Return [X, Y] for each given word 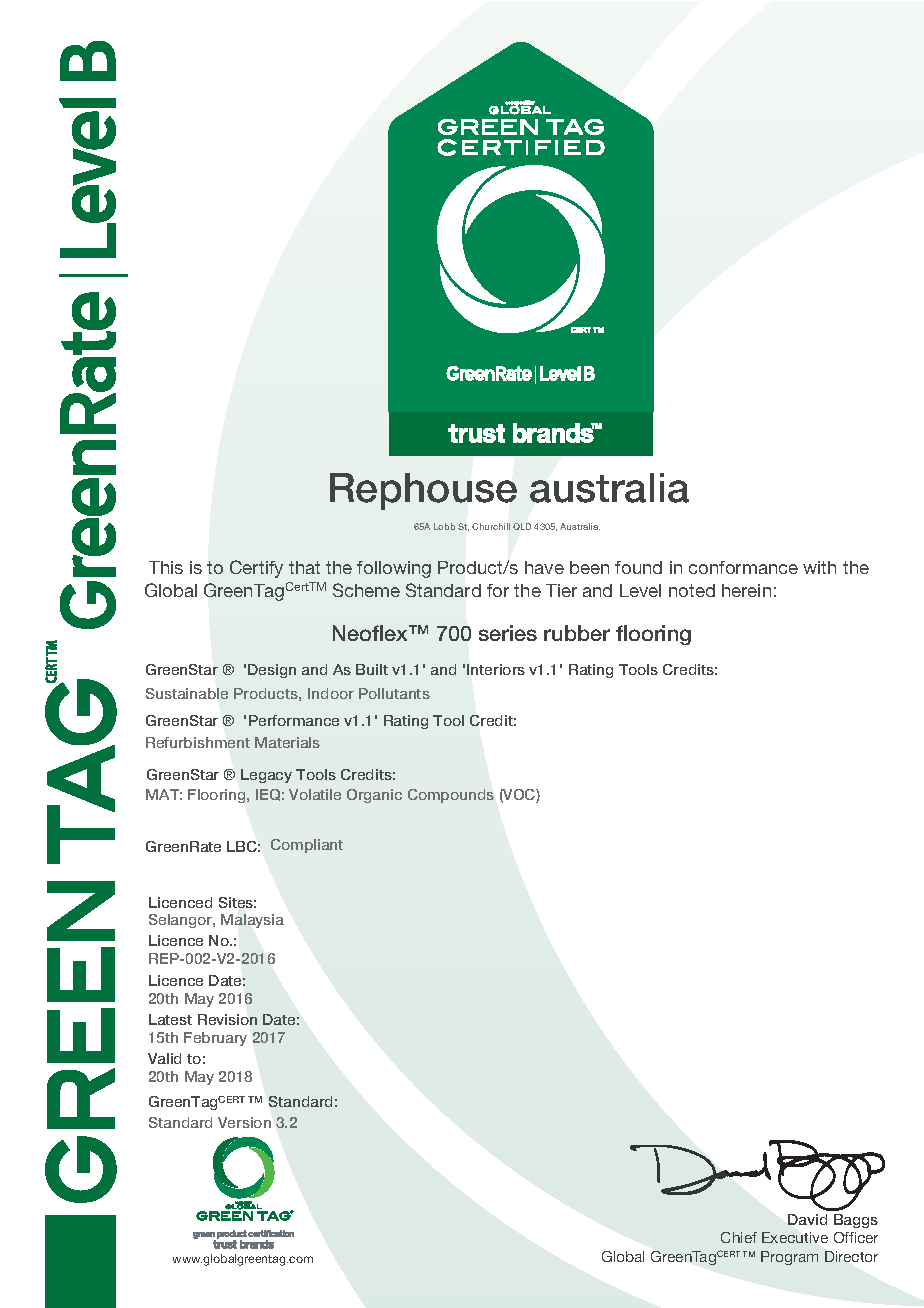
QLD [522, 526]
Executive [795, 1237]
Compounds [451, 796]
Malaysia [252, 921]
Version [244, 1122]
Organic [374, 796]
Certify [256, 569]
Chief [739, 1237]
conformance [743, 567]
